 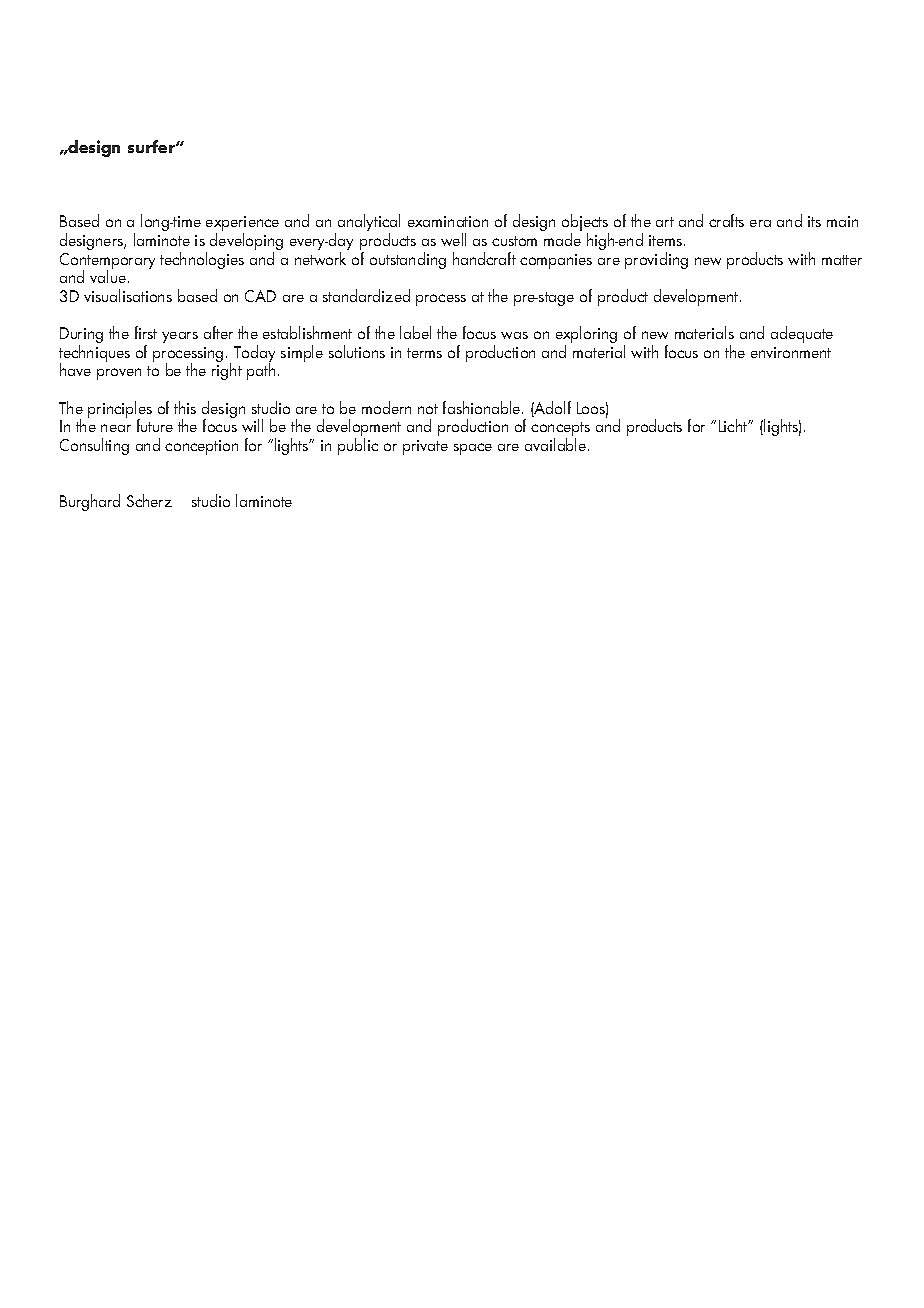 What do you see at coordinates (473, 449) in the page?
I see `space` at bounding box center [473, 449].
